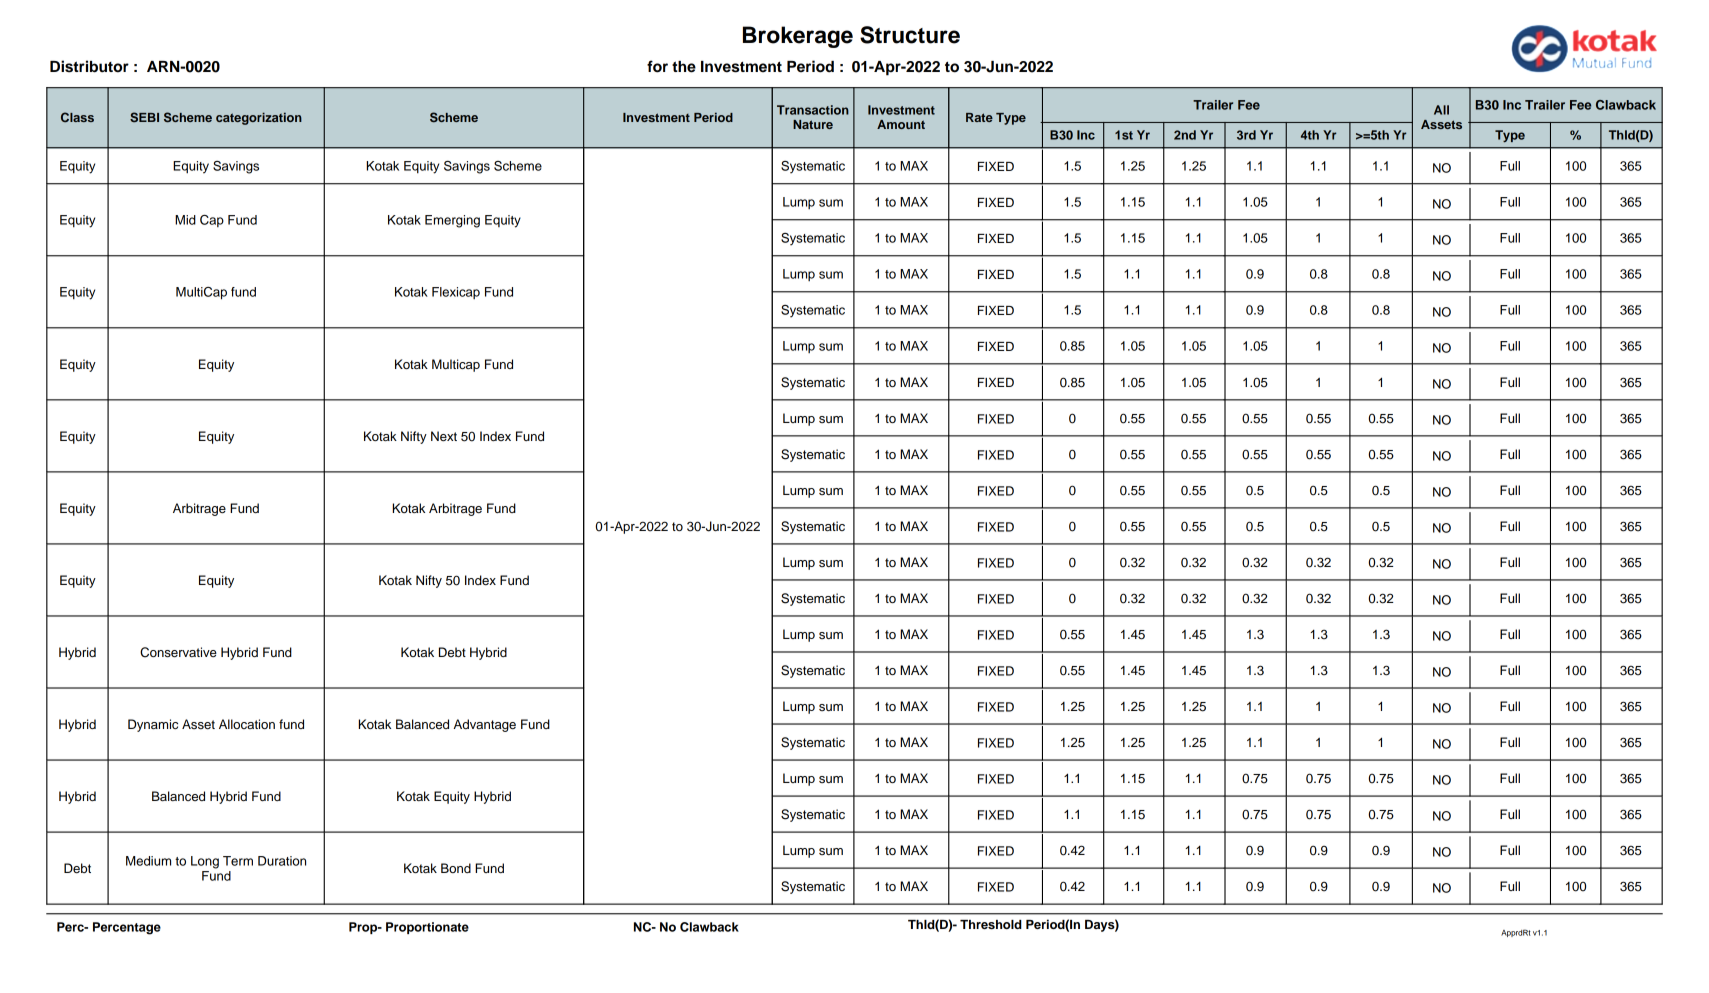  Describe the element at coordinates (910, 35) in the image. I see `Structure` at that location.
